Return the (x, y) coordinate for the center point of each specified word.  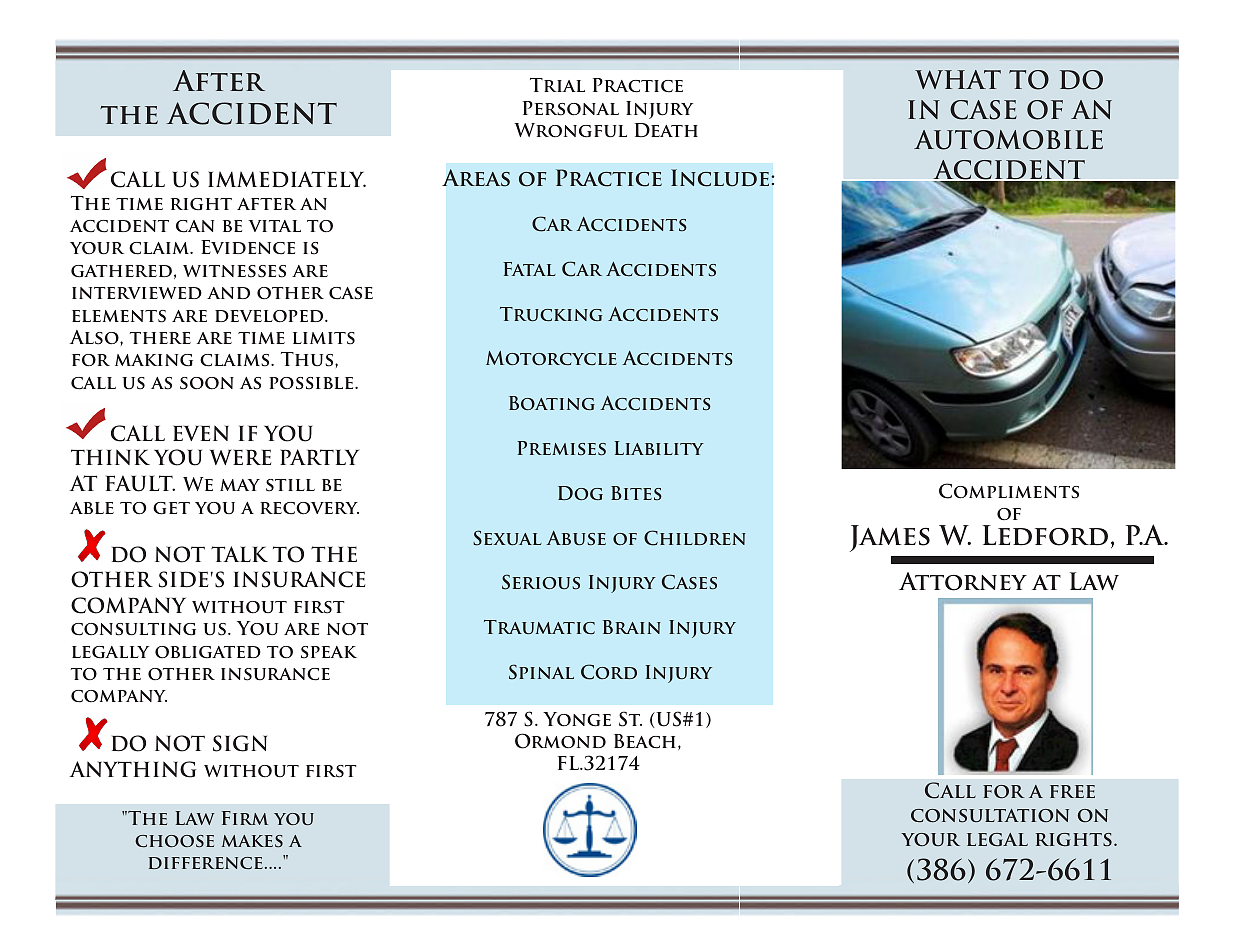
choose (174, 841)
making (154, 360)
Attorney (963, 581)
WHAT (958, 79)
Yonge (577, 719)
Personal (571, 108)
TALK (239, 554)
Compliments (1009, 491)
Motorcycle (551, 358)
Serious (541, 582)
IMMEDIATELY (287, 179)
